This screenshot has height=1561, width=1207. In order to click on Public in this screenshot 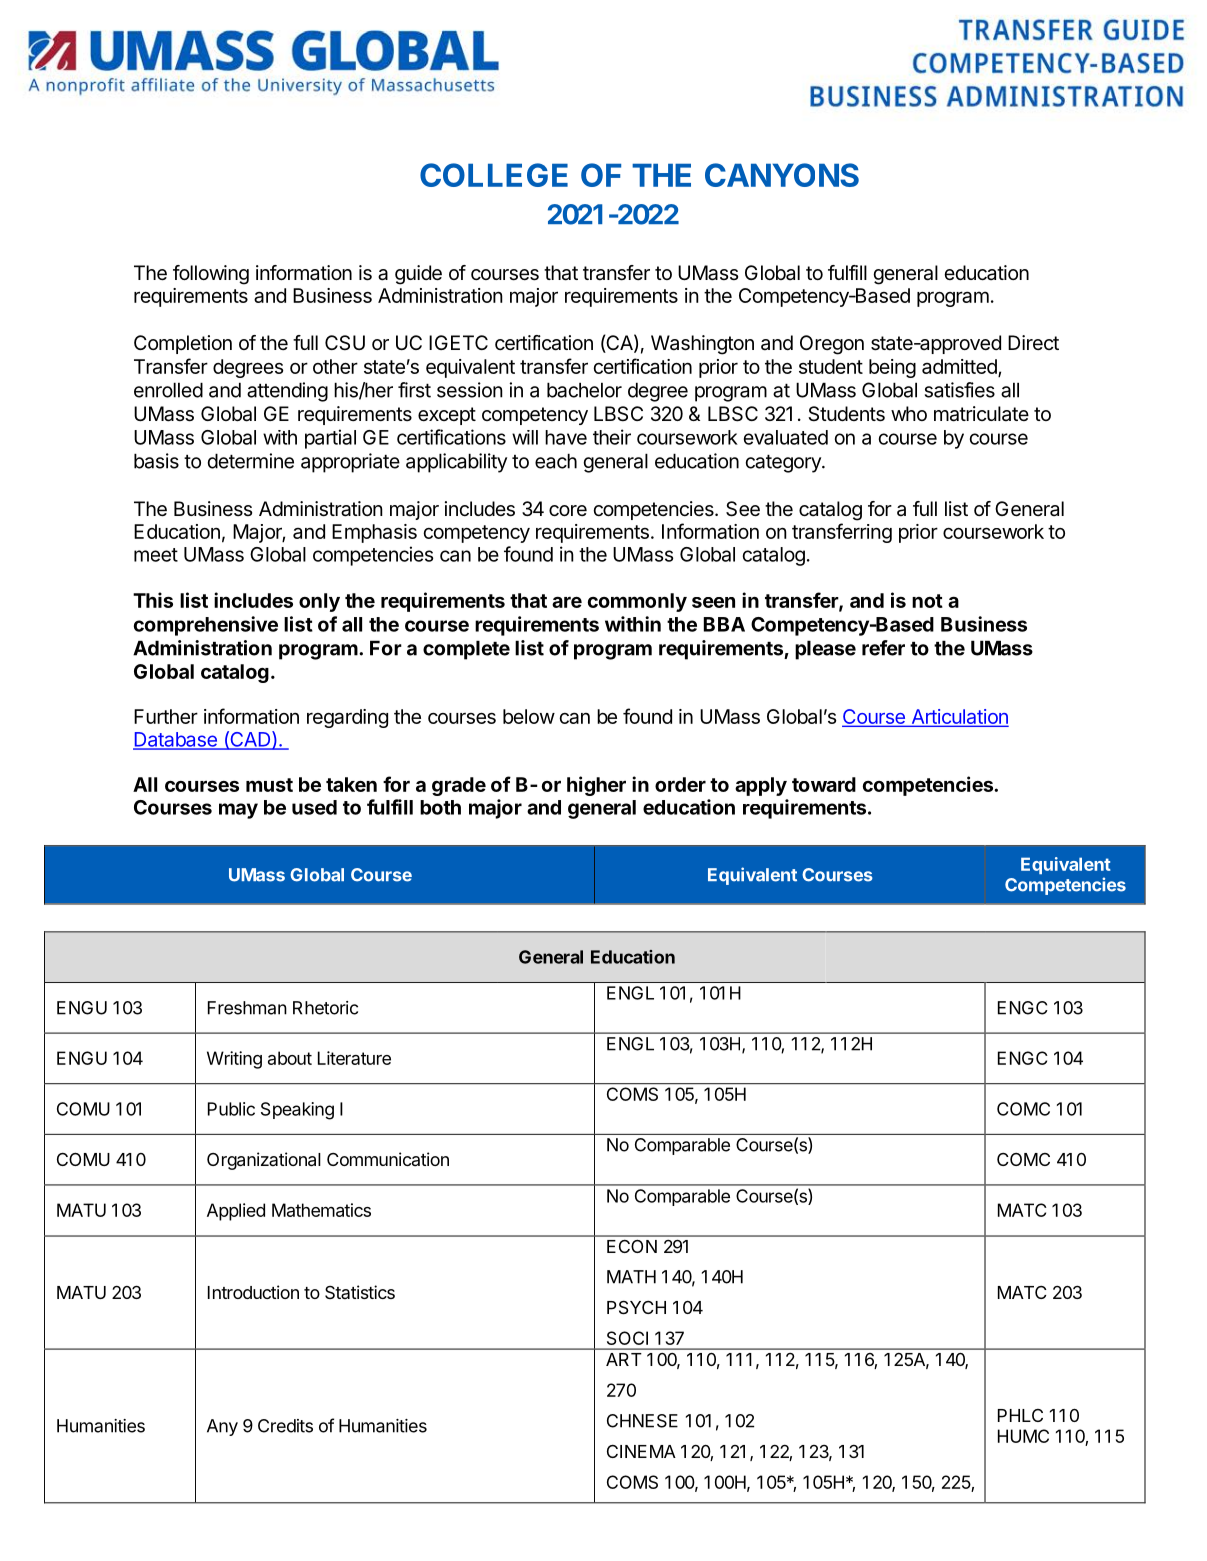, I will do `click(231, 1109)`.
